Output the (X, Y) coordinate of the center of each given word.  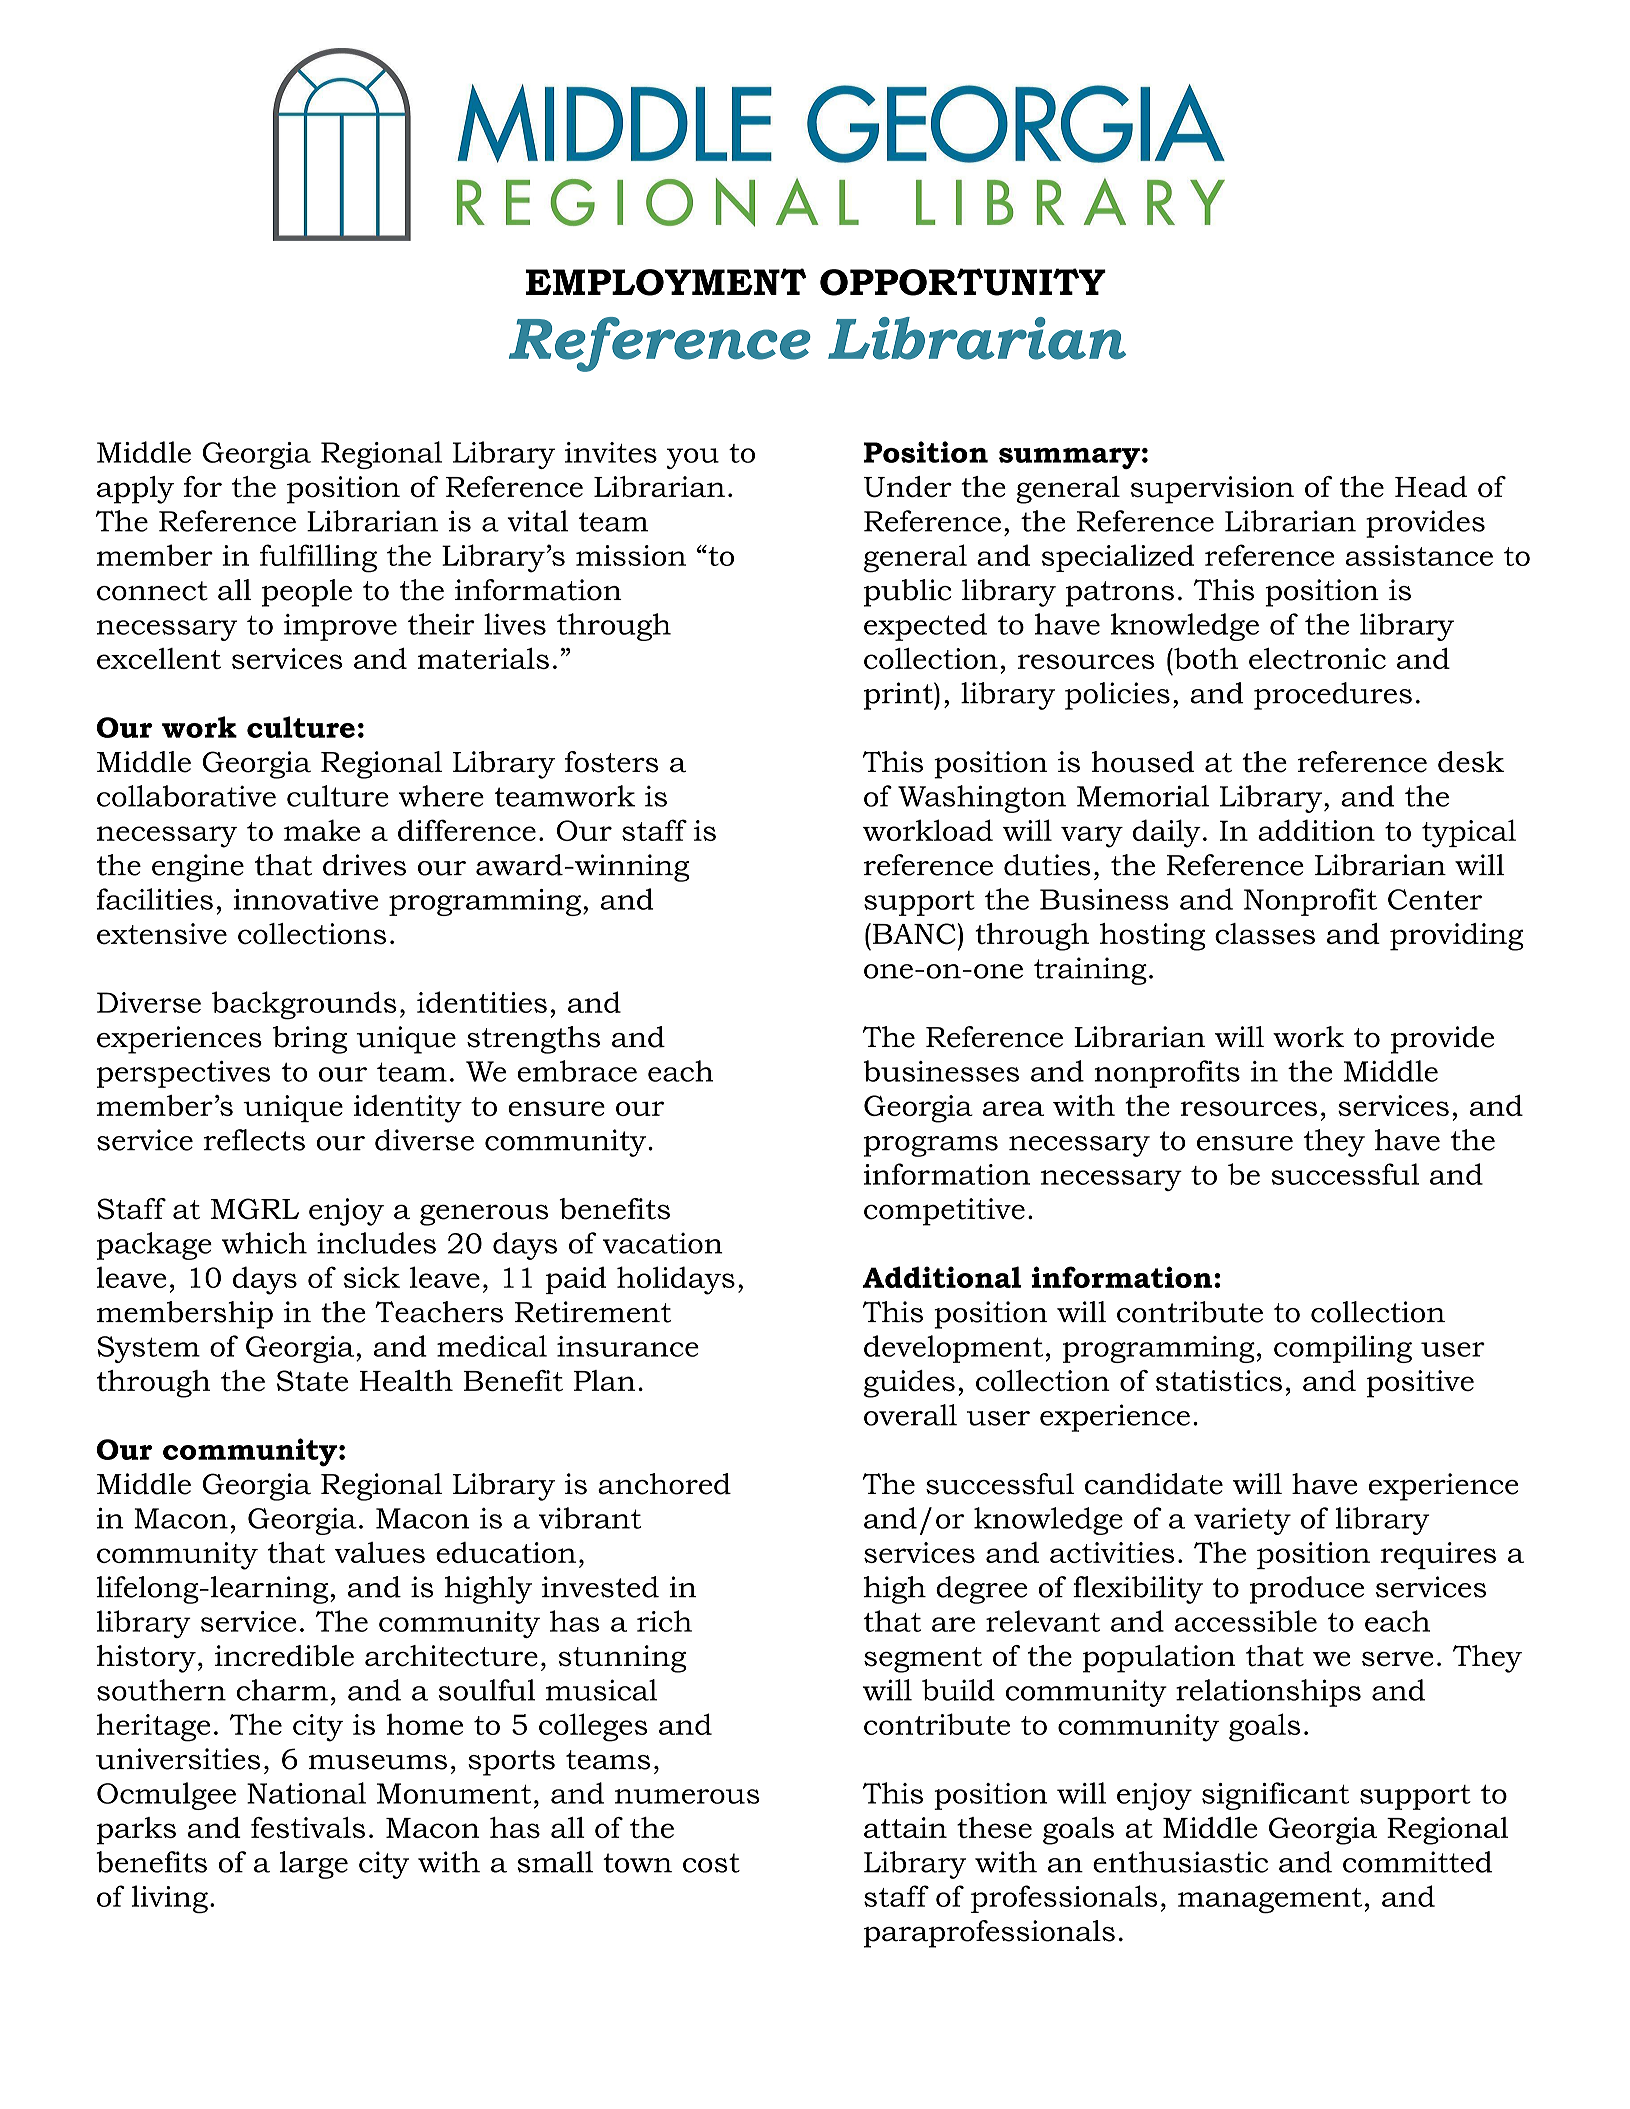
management (1270, 1901)
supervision (1212, 490)
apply (135, 490)
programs (931, 1146)
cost (711, 1863)
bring (310, 1040)
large (314, 1865)
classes (1265, 934)
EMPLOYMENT (666, 282)
